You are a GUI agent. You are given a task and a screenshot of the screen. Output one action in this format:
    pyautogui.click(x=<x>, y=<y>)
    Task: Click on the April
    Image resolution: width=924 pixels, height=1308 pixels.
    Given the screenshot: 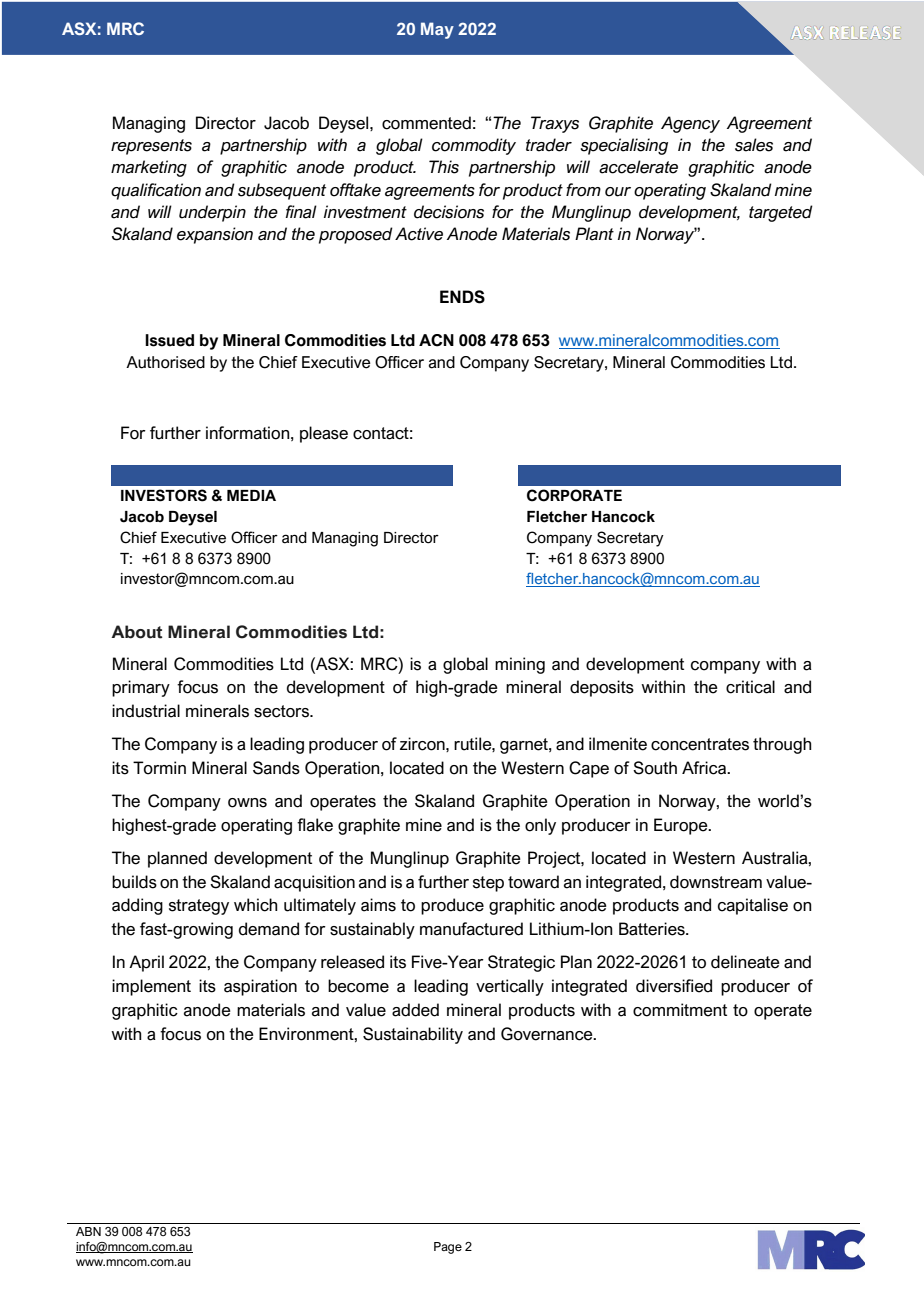 What is the action you would take?
    pyautogui.click(x=146, y=963)
